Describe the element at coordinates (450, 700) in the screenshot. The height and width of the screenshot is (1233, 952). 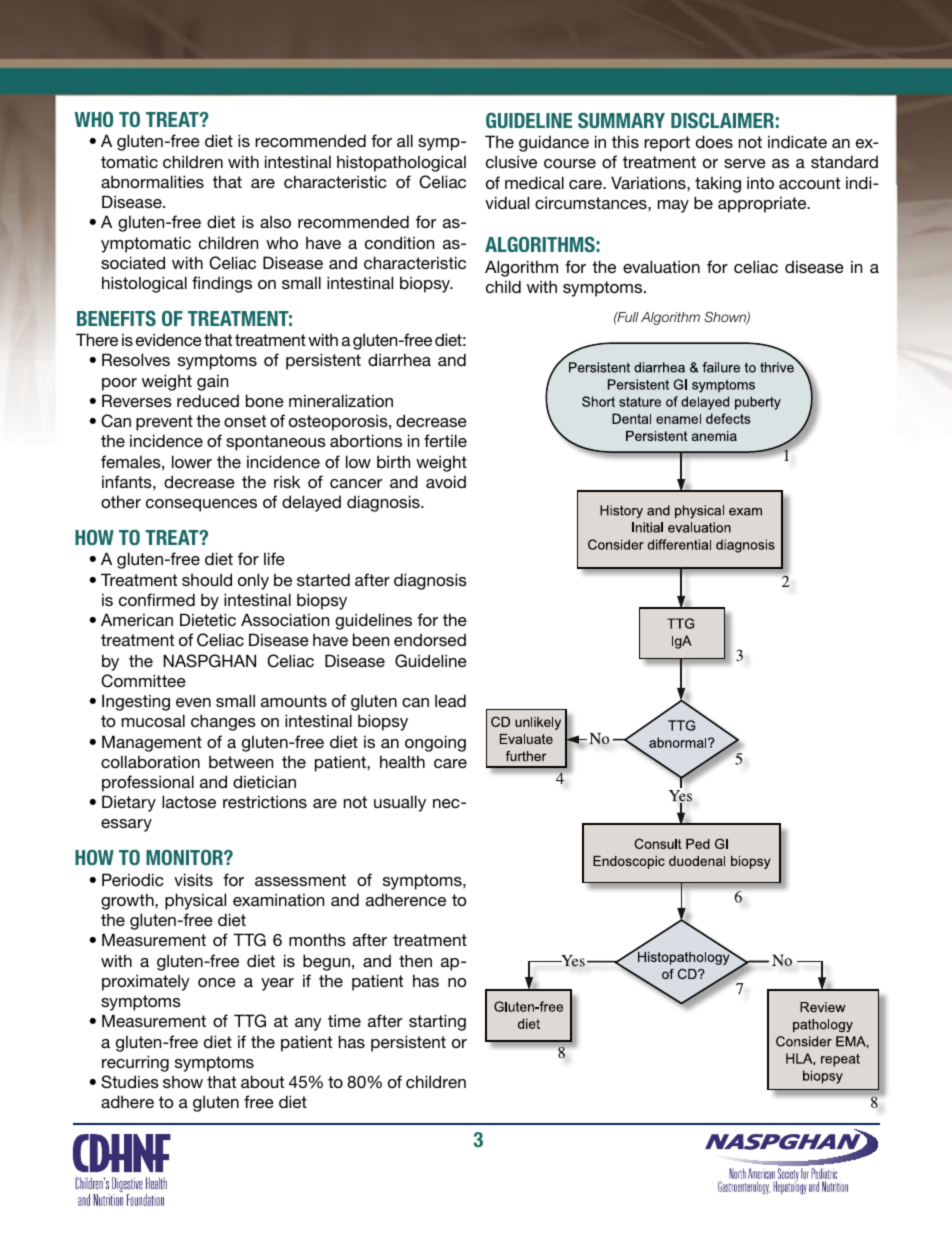
I see `lead` at that location.
